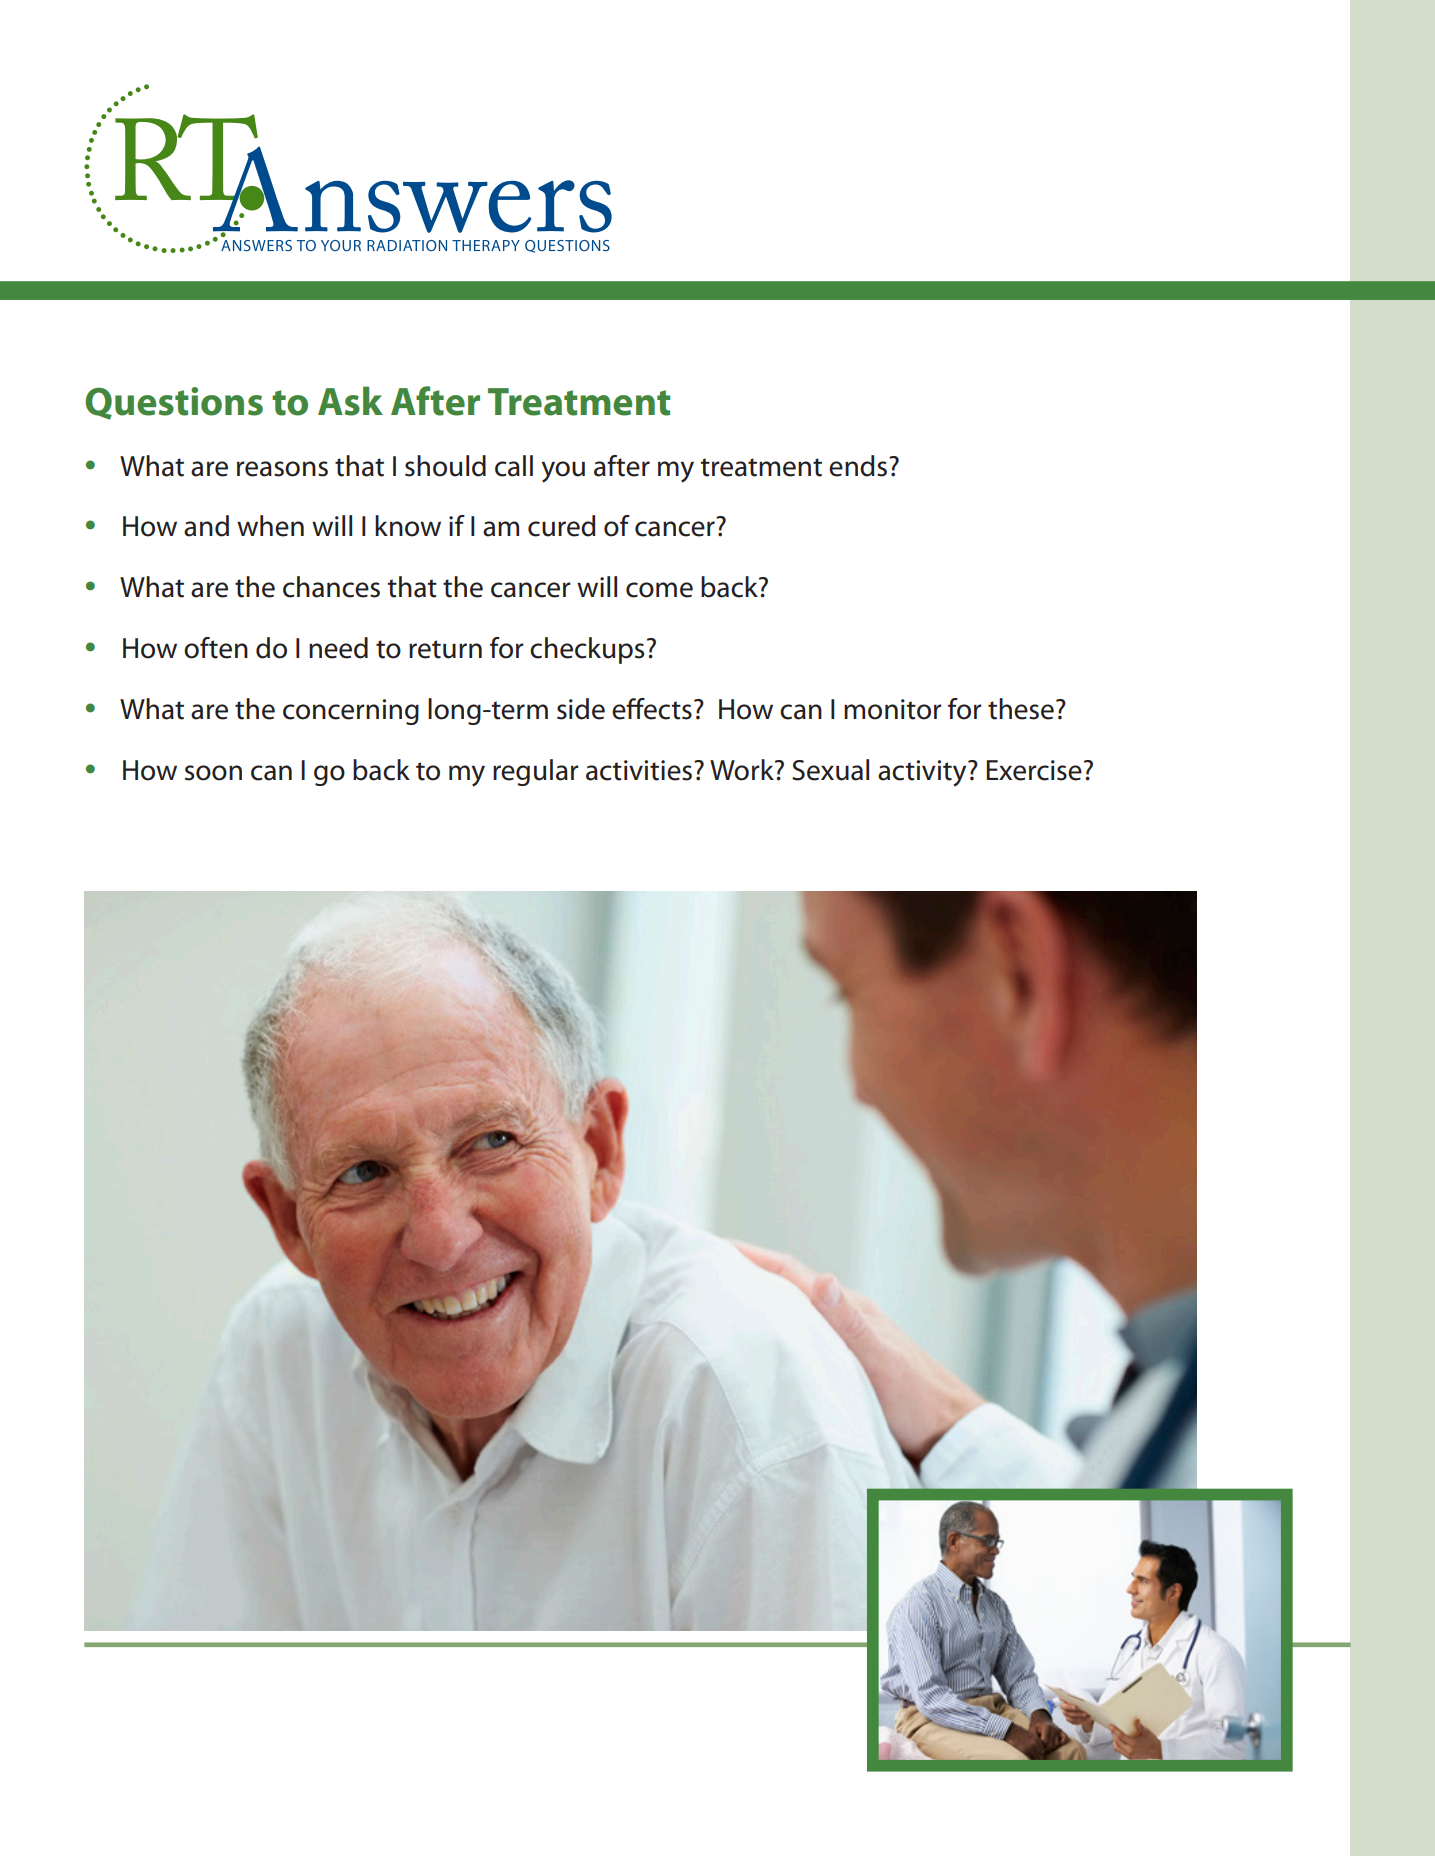 This page has width=1435, height=1856. Describe the element at coordinates (923, 773) in the page. I see `activity` at that location.
